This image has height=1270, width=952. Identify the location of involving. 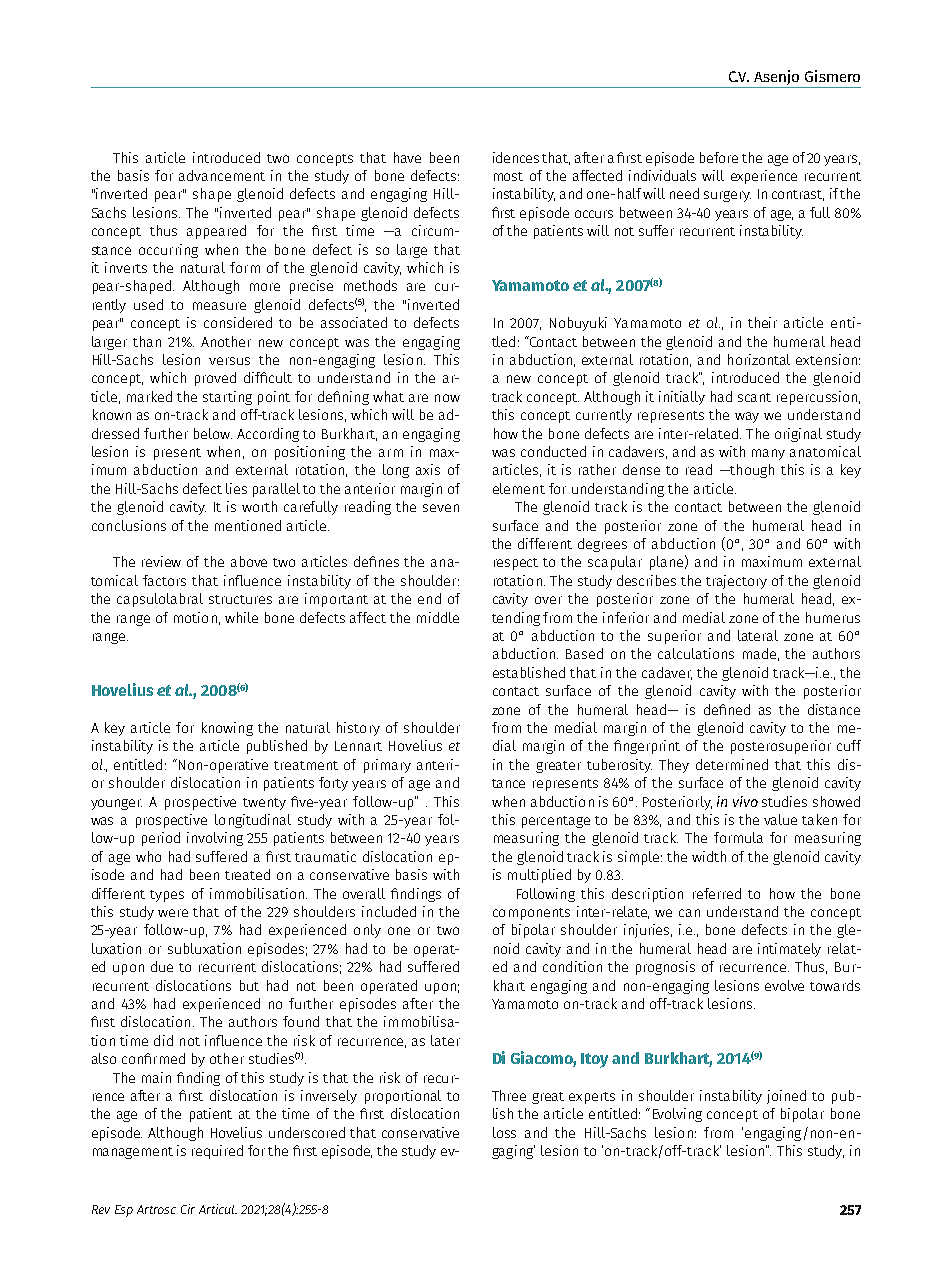
(215, 839).
